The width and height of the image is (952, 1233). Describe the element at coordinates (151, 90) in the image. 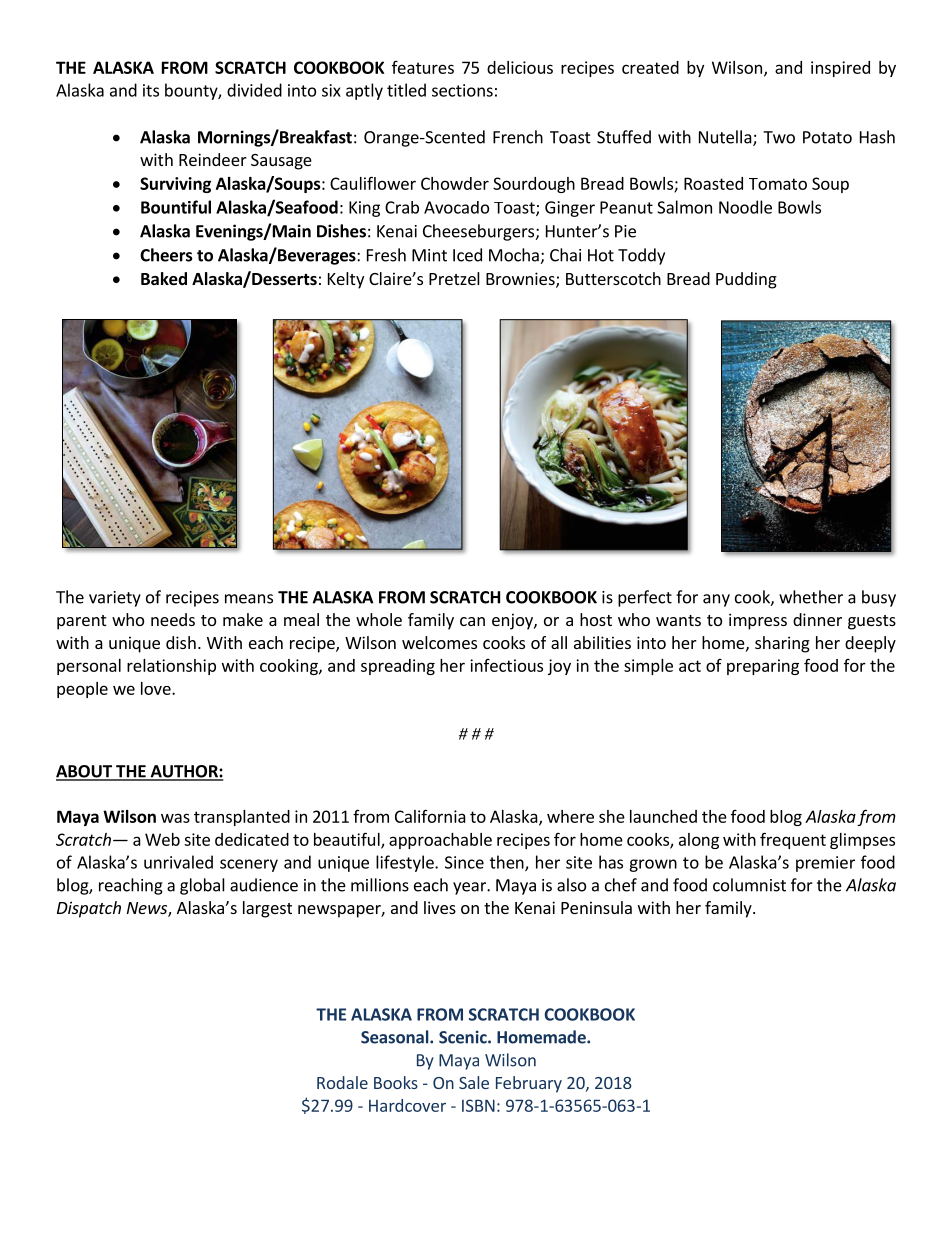

I see `its` at that location.
